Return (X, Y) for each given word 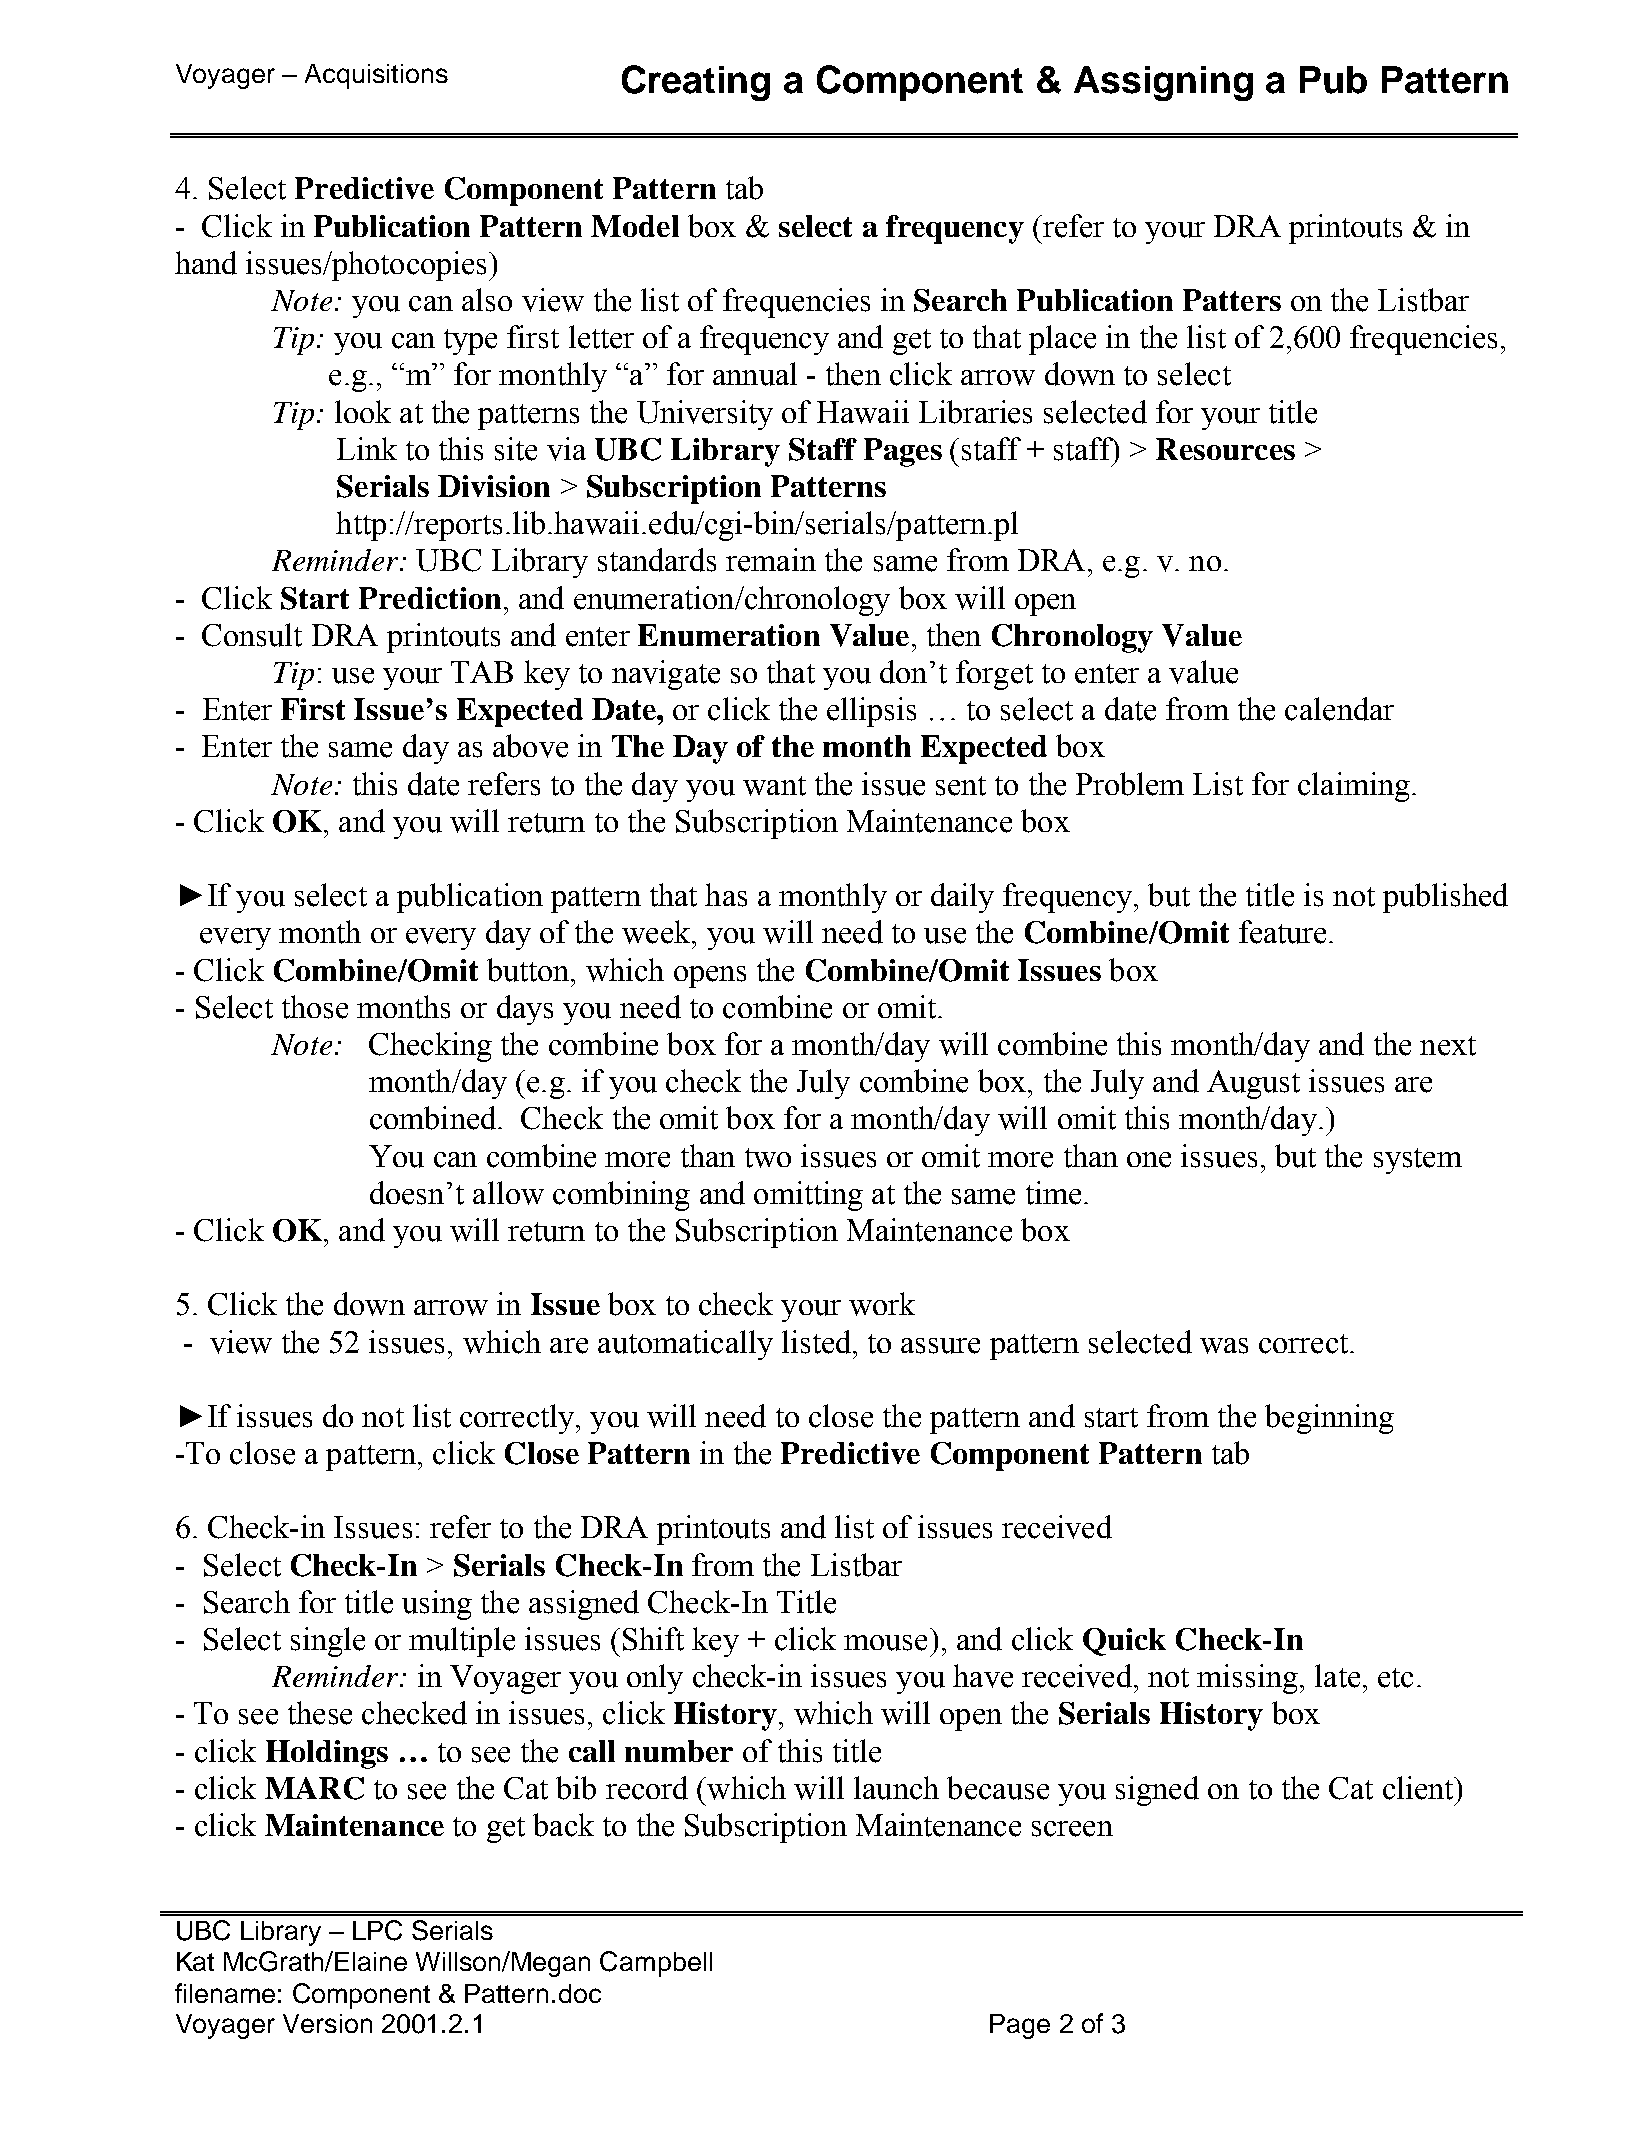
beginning (1329, 1419)
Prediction (430, 598)
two (768, 1158)
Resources (1225, 449)
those (315, 1007)
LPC (377, 1930)
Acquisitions (376, 76)
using (437, 1605)
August (1253, 1084)
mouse (885, 1643)
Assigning (1163, 83)
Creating (696, 83)
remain (771, 560)
